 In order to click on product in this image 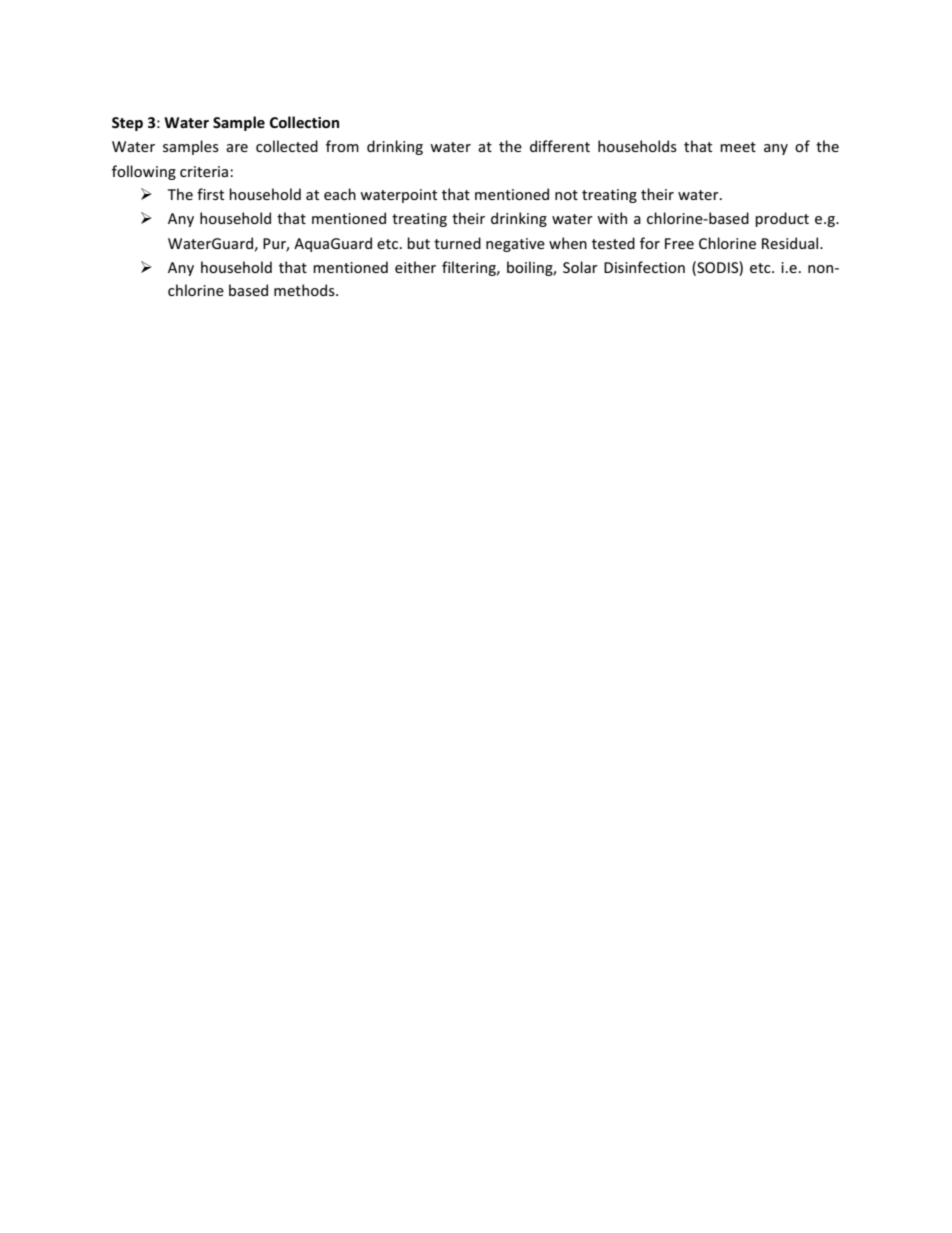, I will do `click(782, 219)`.
